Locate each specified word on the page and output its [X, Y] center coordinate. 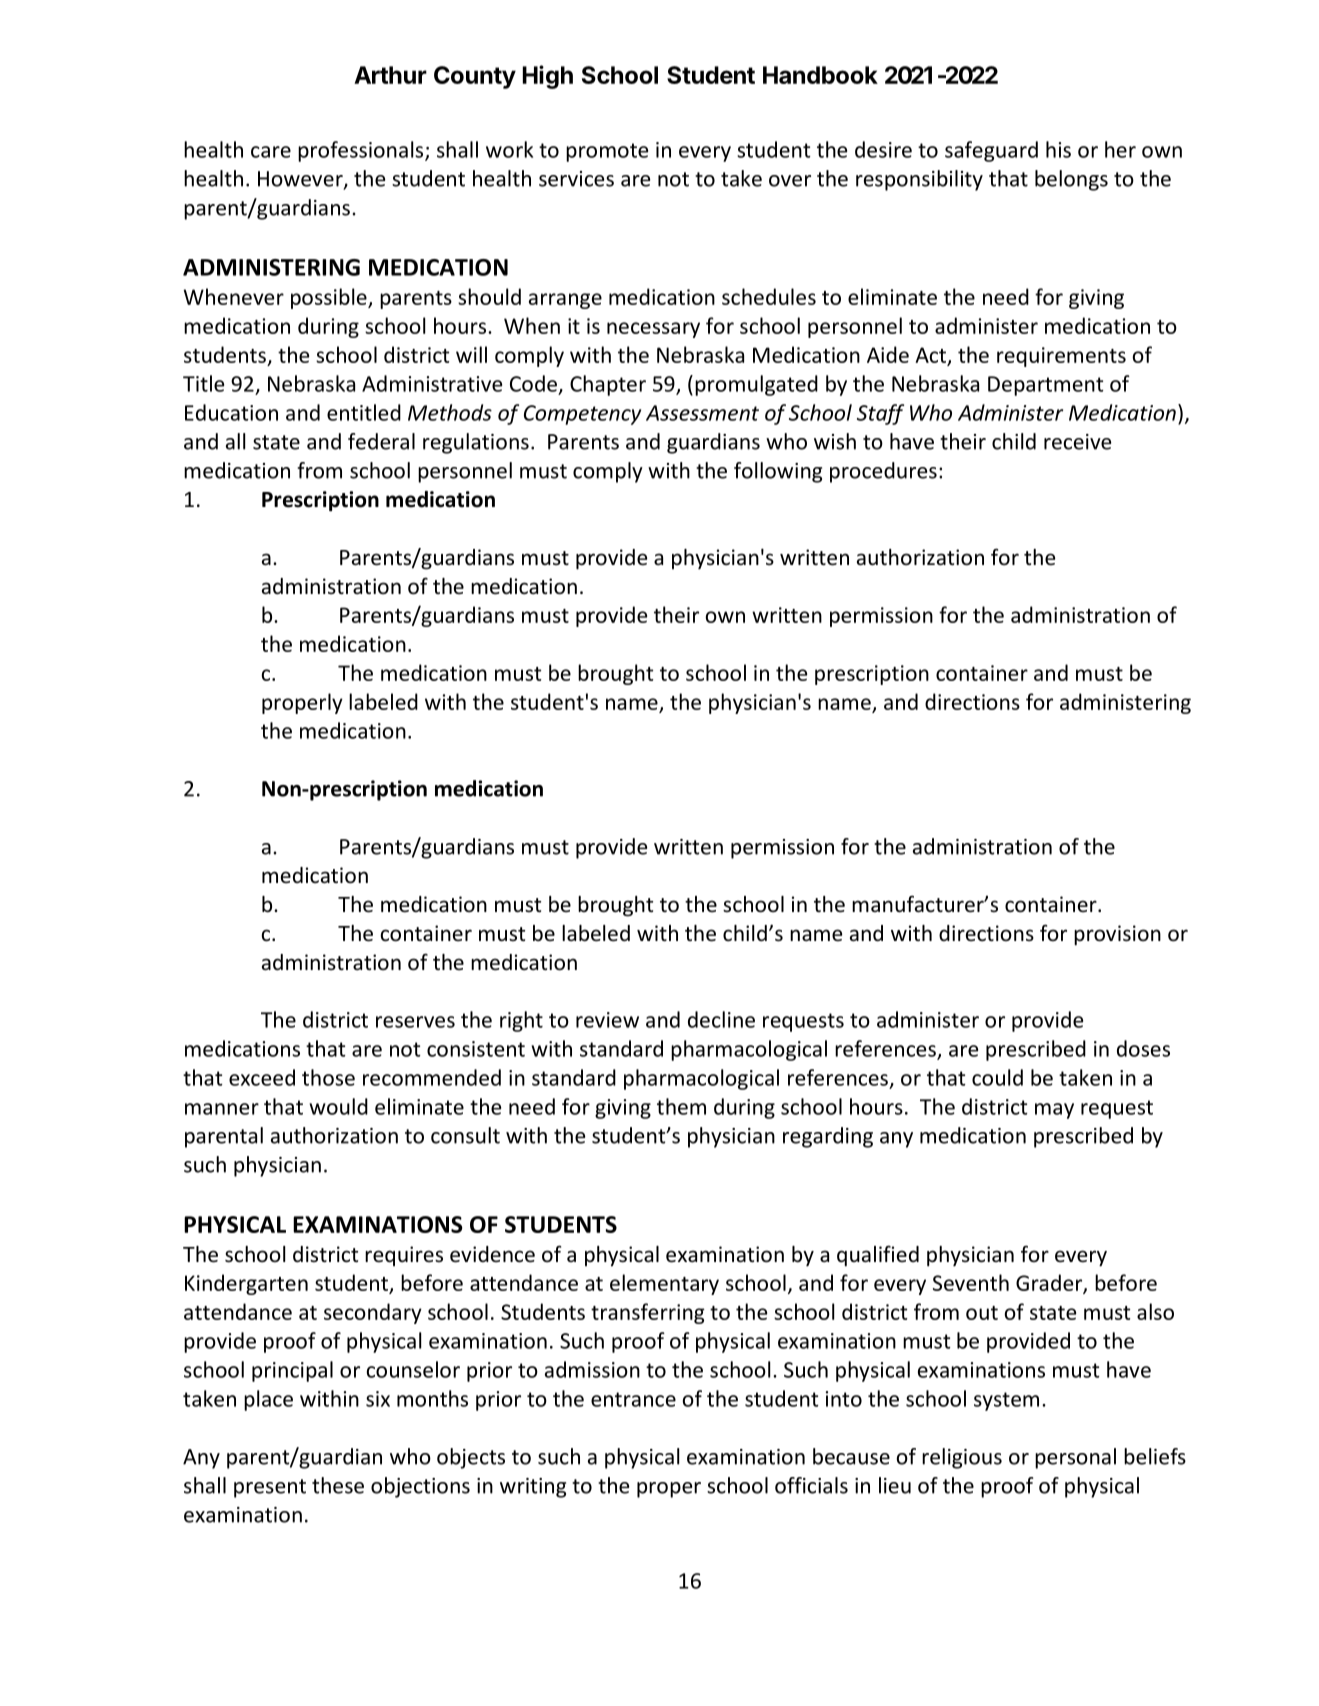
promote [607, 152]
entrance [633, 1399]
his [1058, 149]
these [338, 1485]
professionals [362, 151]
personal [1075, 1458]
